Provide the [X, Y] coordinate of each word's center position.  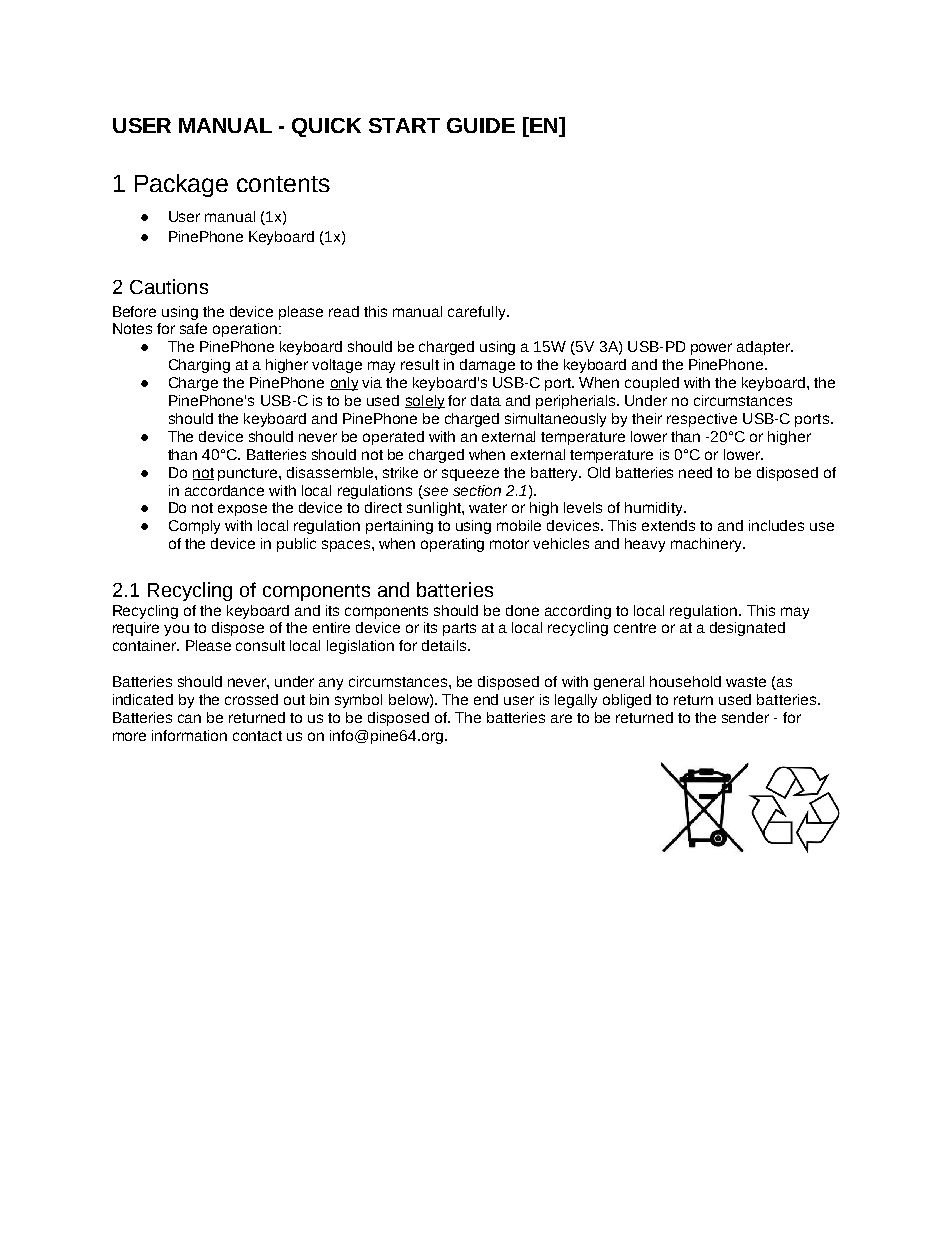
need [695, 472]
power [711, 349]
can [189, 718]
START [404, 125]
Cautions [169, 286]
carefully [478, 313]
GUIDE [481, 125]
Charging [199, 366]
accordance [224, 490]
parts [459, 629]
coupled [652, 384]
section [477, 490]
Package [181, 185]
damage [487, 366]
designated [747, 629]
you [176, 630]
